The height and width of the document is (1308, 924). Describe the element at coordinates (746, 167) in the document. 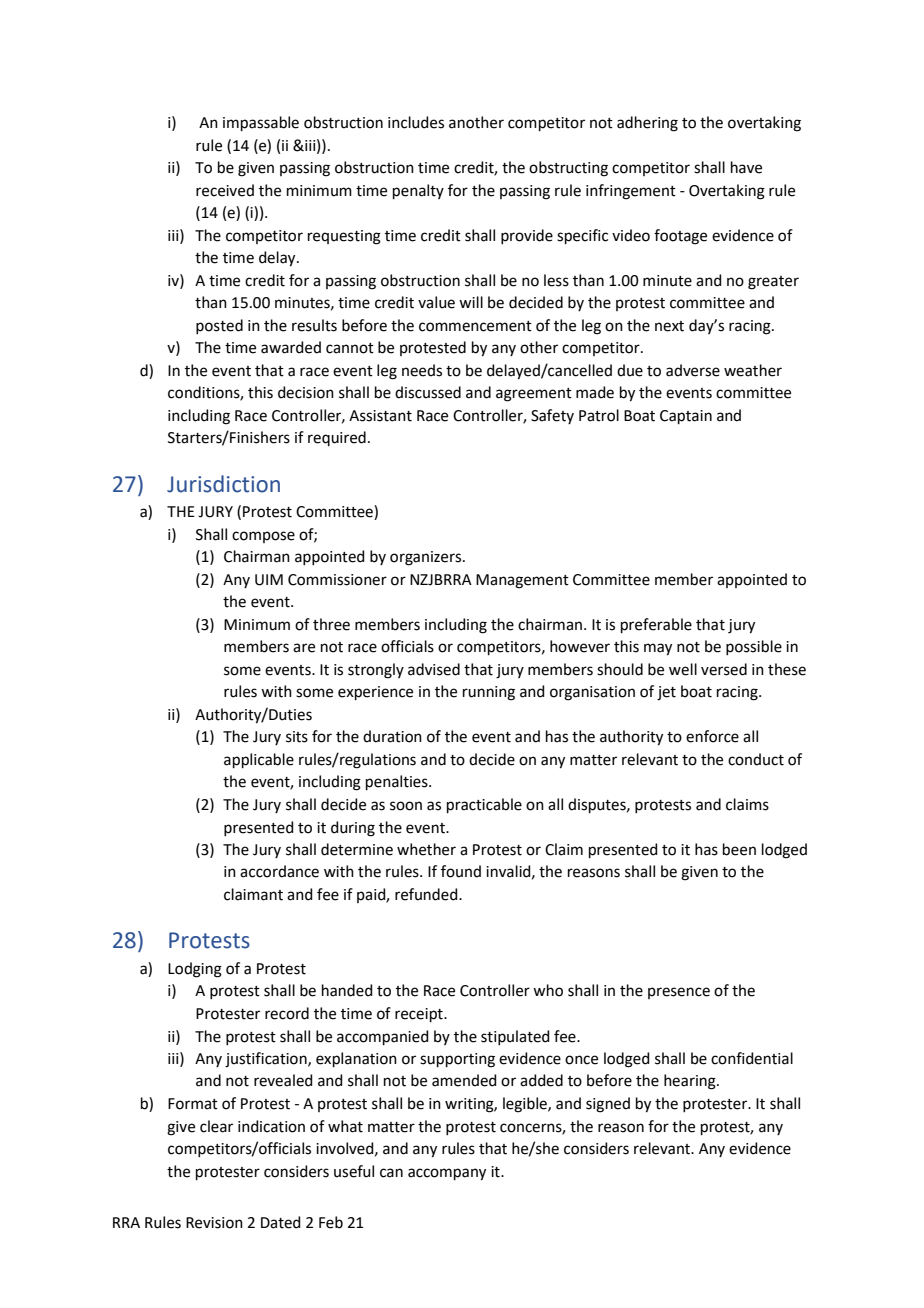

I see `have` at that location.
